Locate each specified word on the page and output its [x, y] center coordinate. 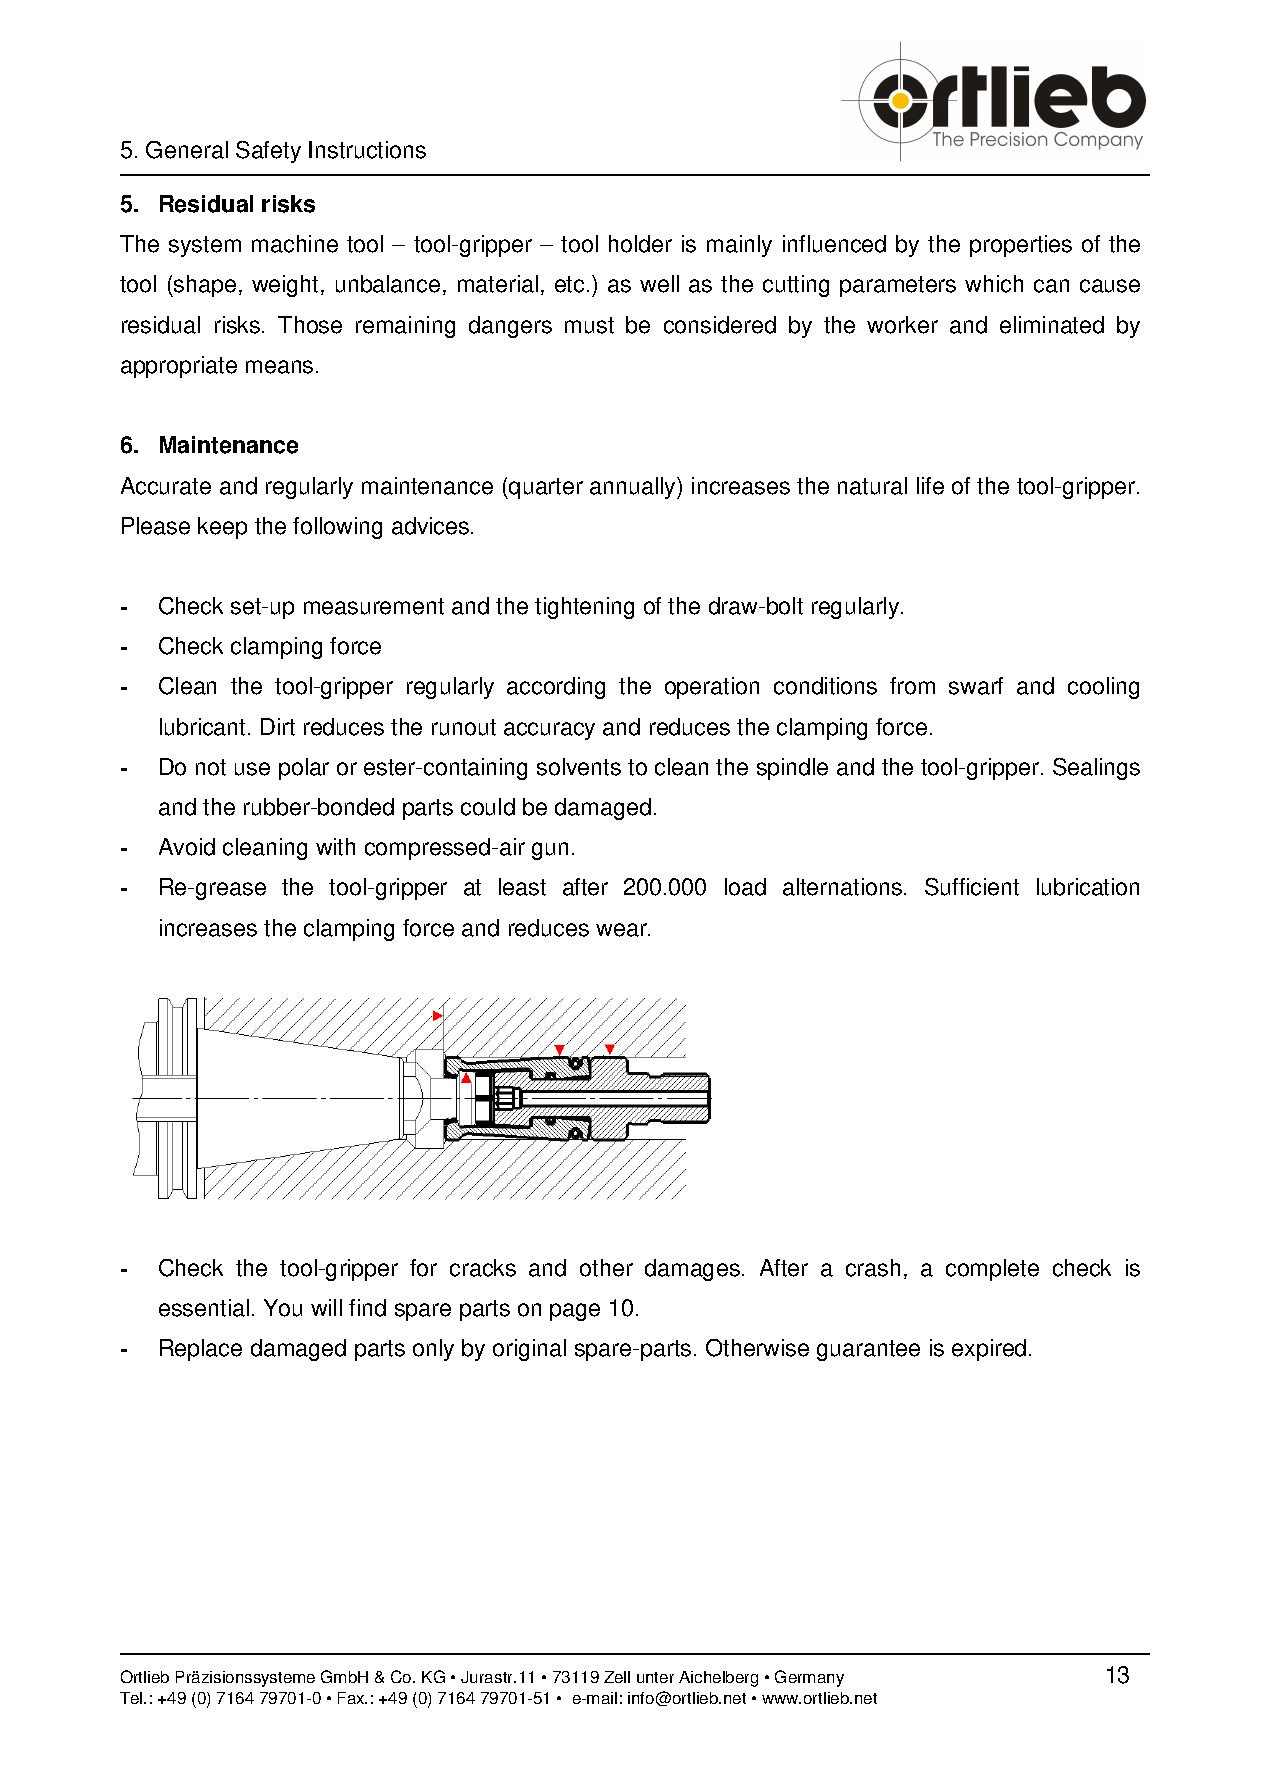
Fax [352, 1698]
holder [640, 244]
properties [1021, 246]
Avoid [187, 847]
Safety [268, 152]
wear [622, 930]
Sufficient [972, 887]
